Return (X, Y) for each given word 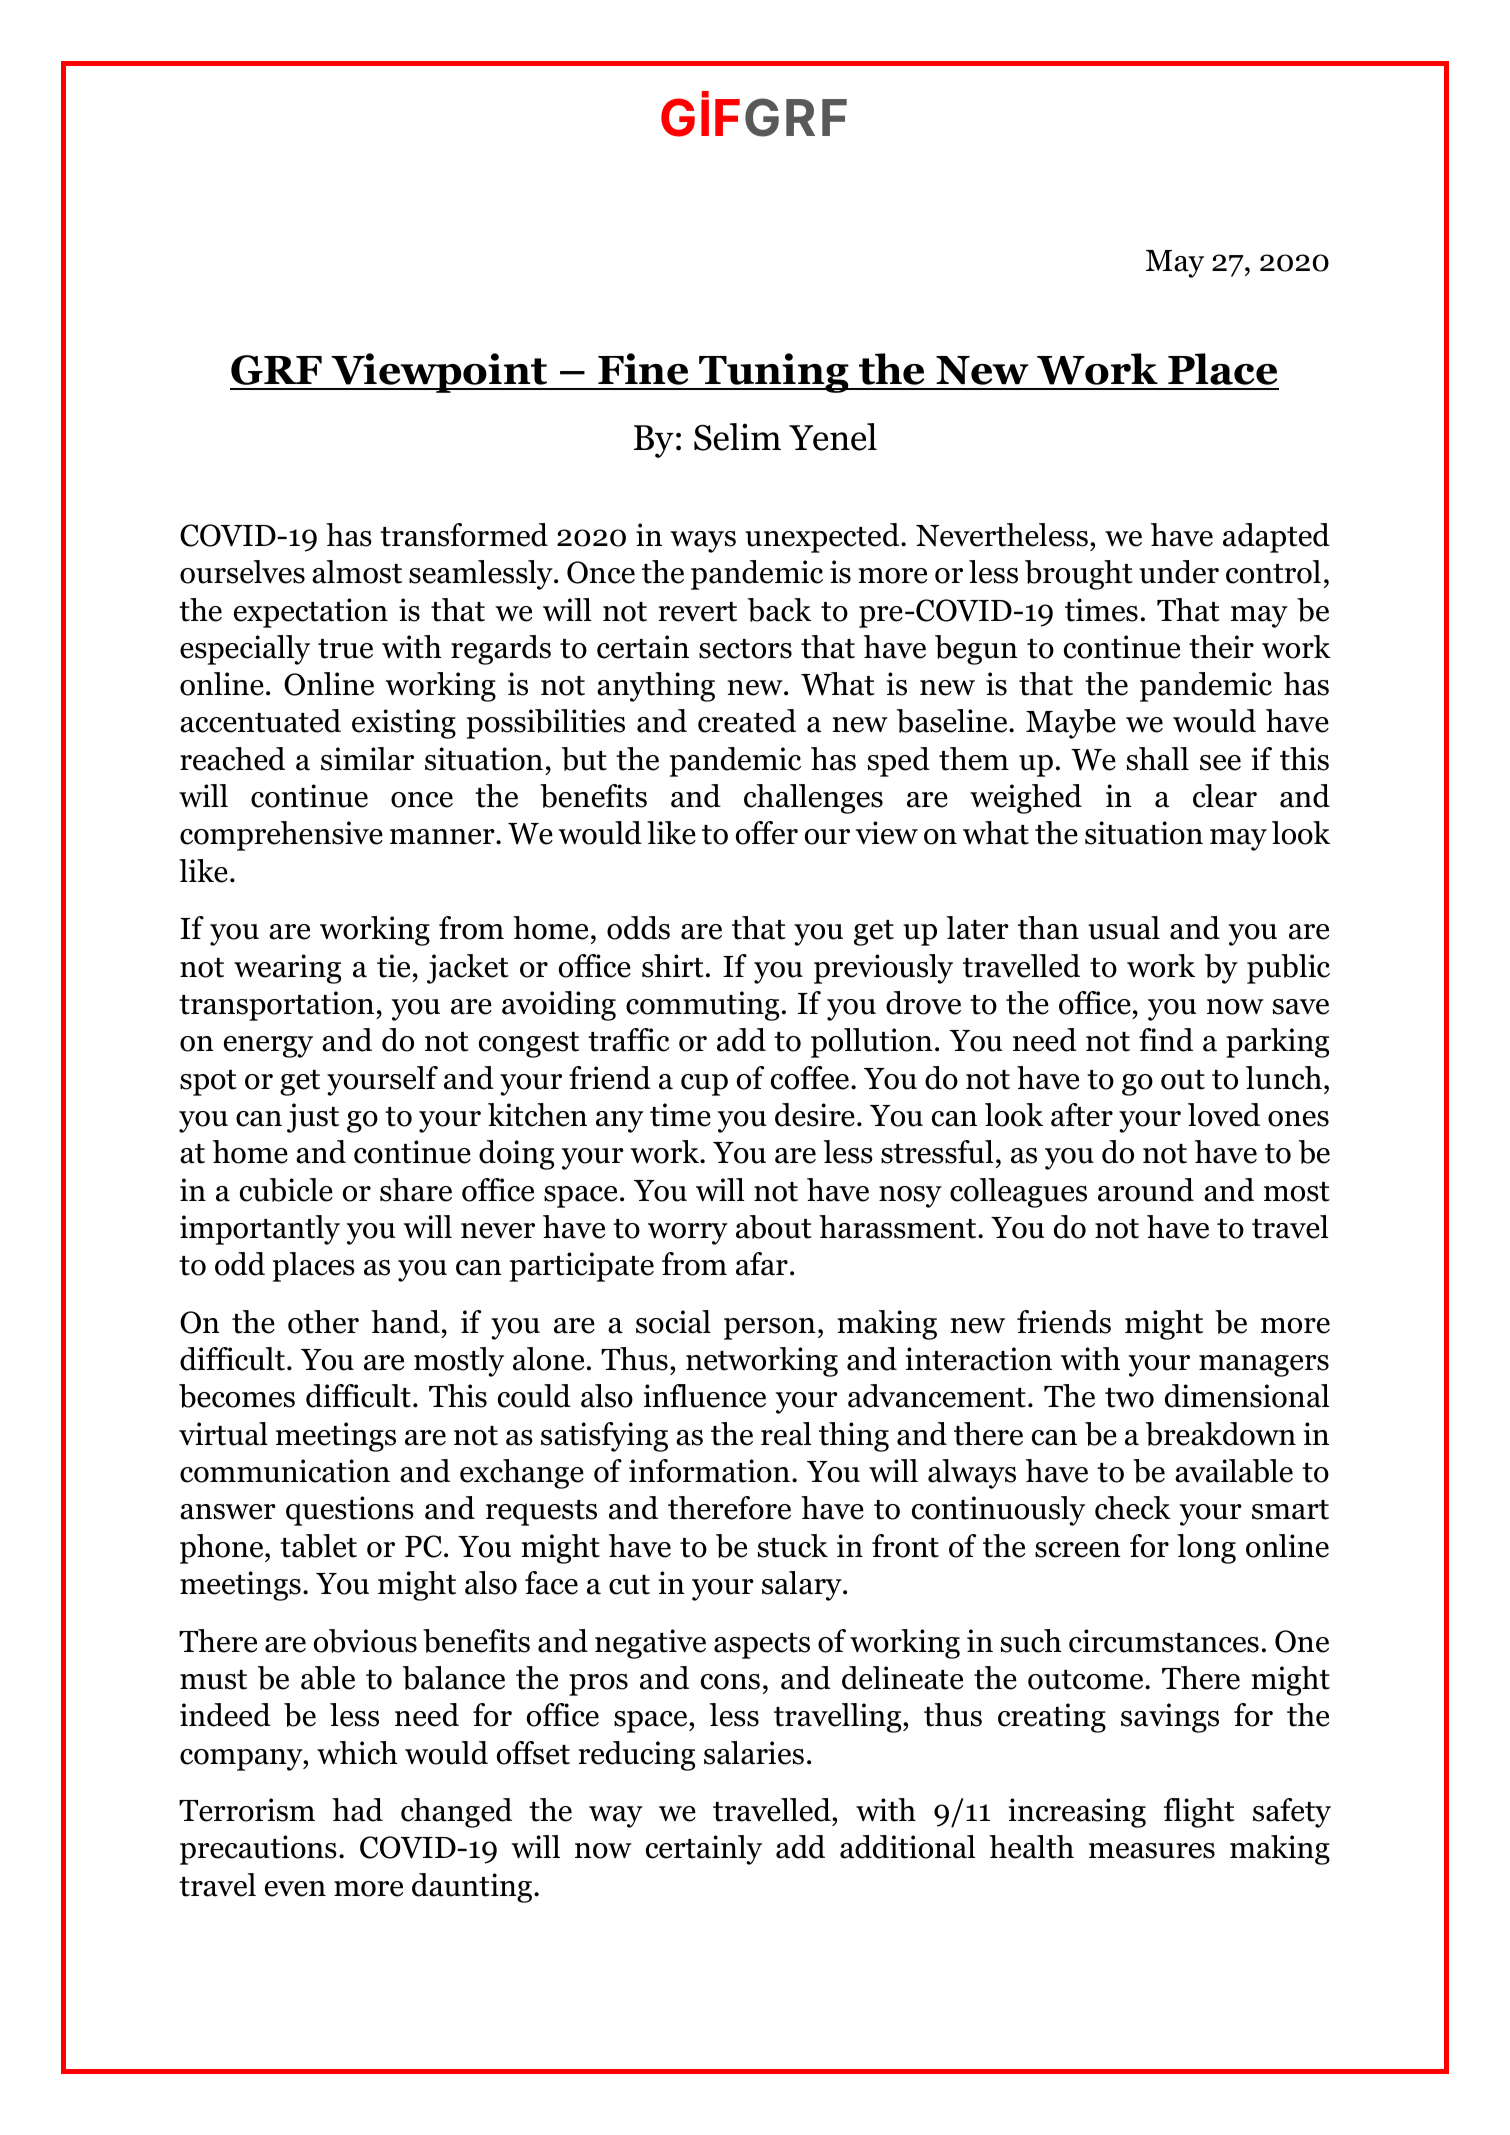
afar (762, 1264)
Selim (737, 437)
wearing (287, 969)
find (1166, 1040)
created (747, 721)
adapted (1276, 538)
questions (350, 1511)
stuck (793, 1546)
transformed (464, 535)
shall (1158, 759)
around (1146, 1190)
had (357, 1810)
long (1206, 1549)
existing (404, 724)
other (323, 1322)
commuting (702, 1006)
